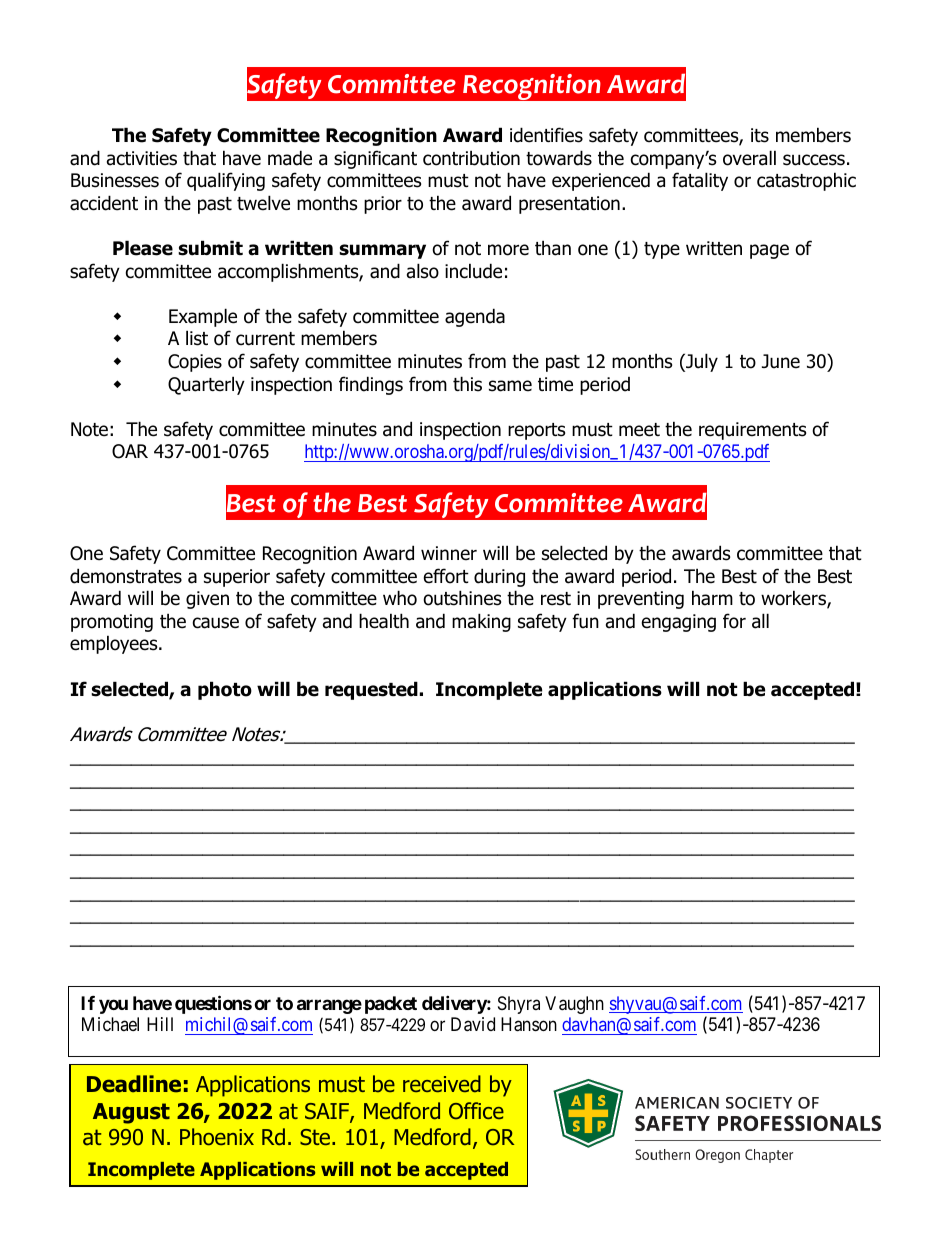 This screenshot has width=952, height=1233. What do you see at coordinates (471, 158) in the screenshot?
I see `contribution` at bounding box center [471, 158].
